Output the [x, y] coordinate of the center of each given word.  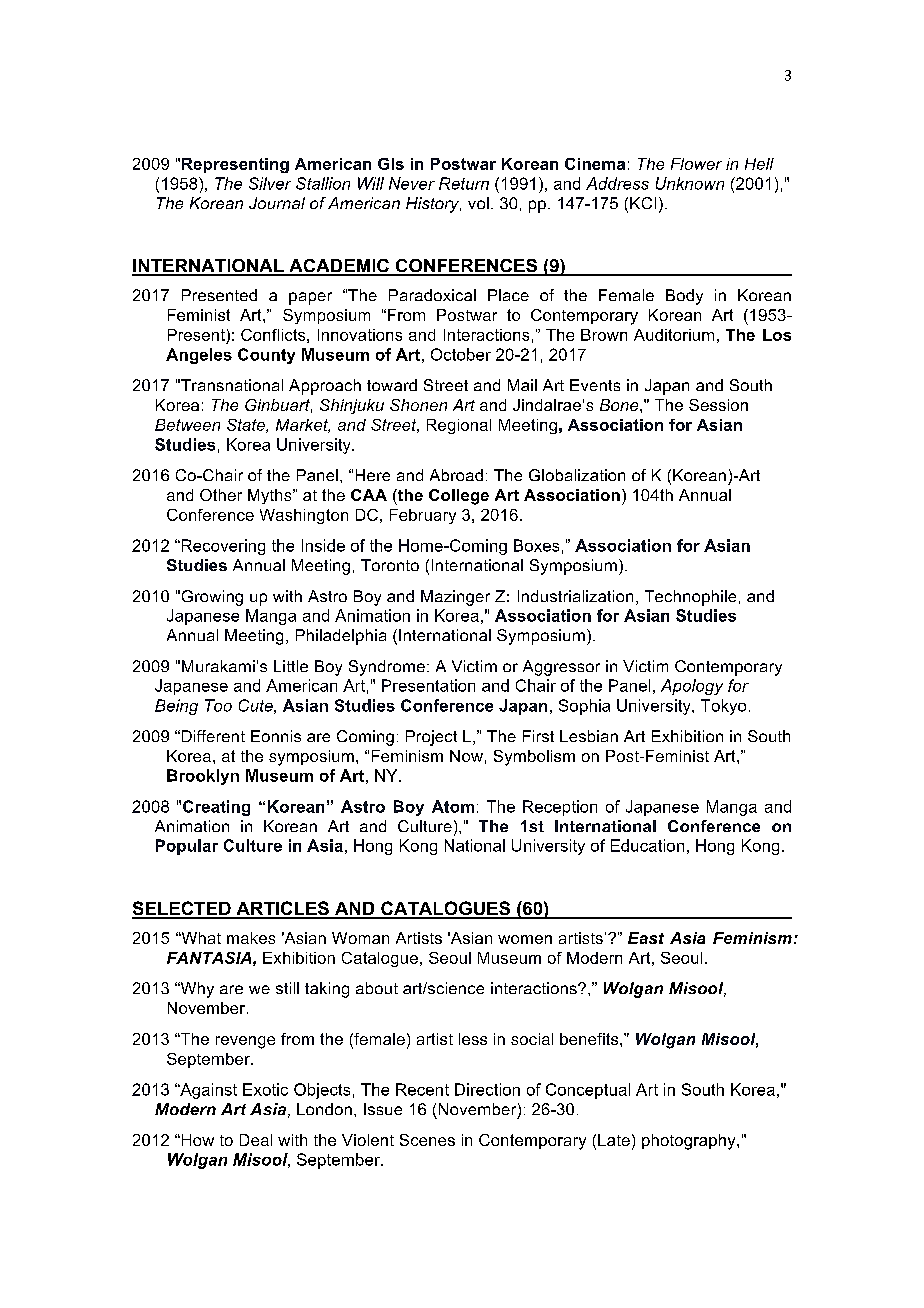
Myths [271, 496]
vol [478, 203]
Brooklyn [203, 777]
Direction [487, 1089]
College [459, 497]
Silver [270, 183]
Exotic [265, 1089]
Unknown [690, 183]
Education [647, 845]
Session [718, 405]
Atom [453, 806]
